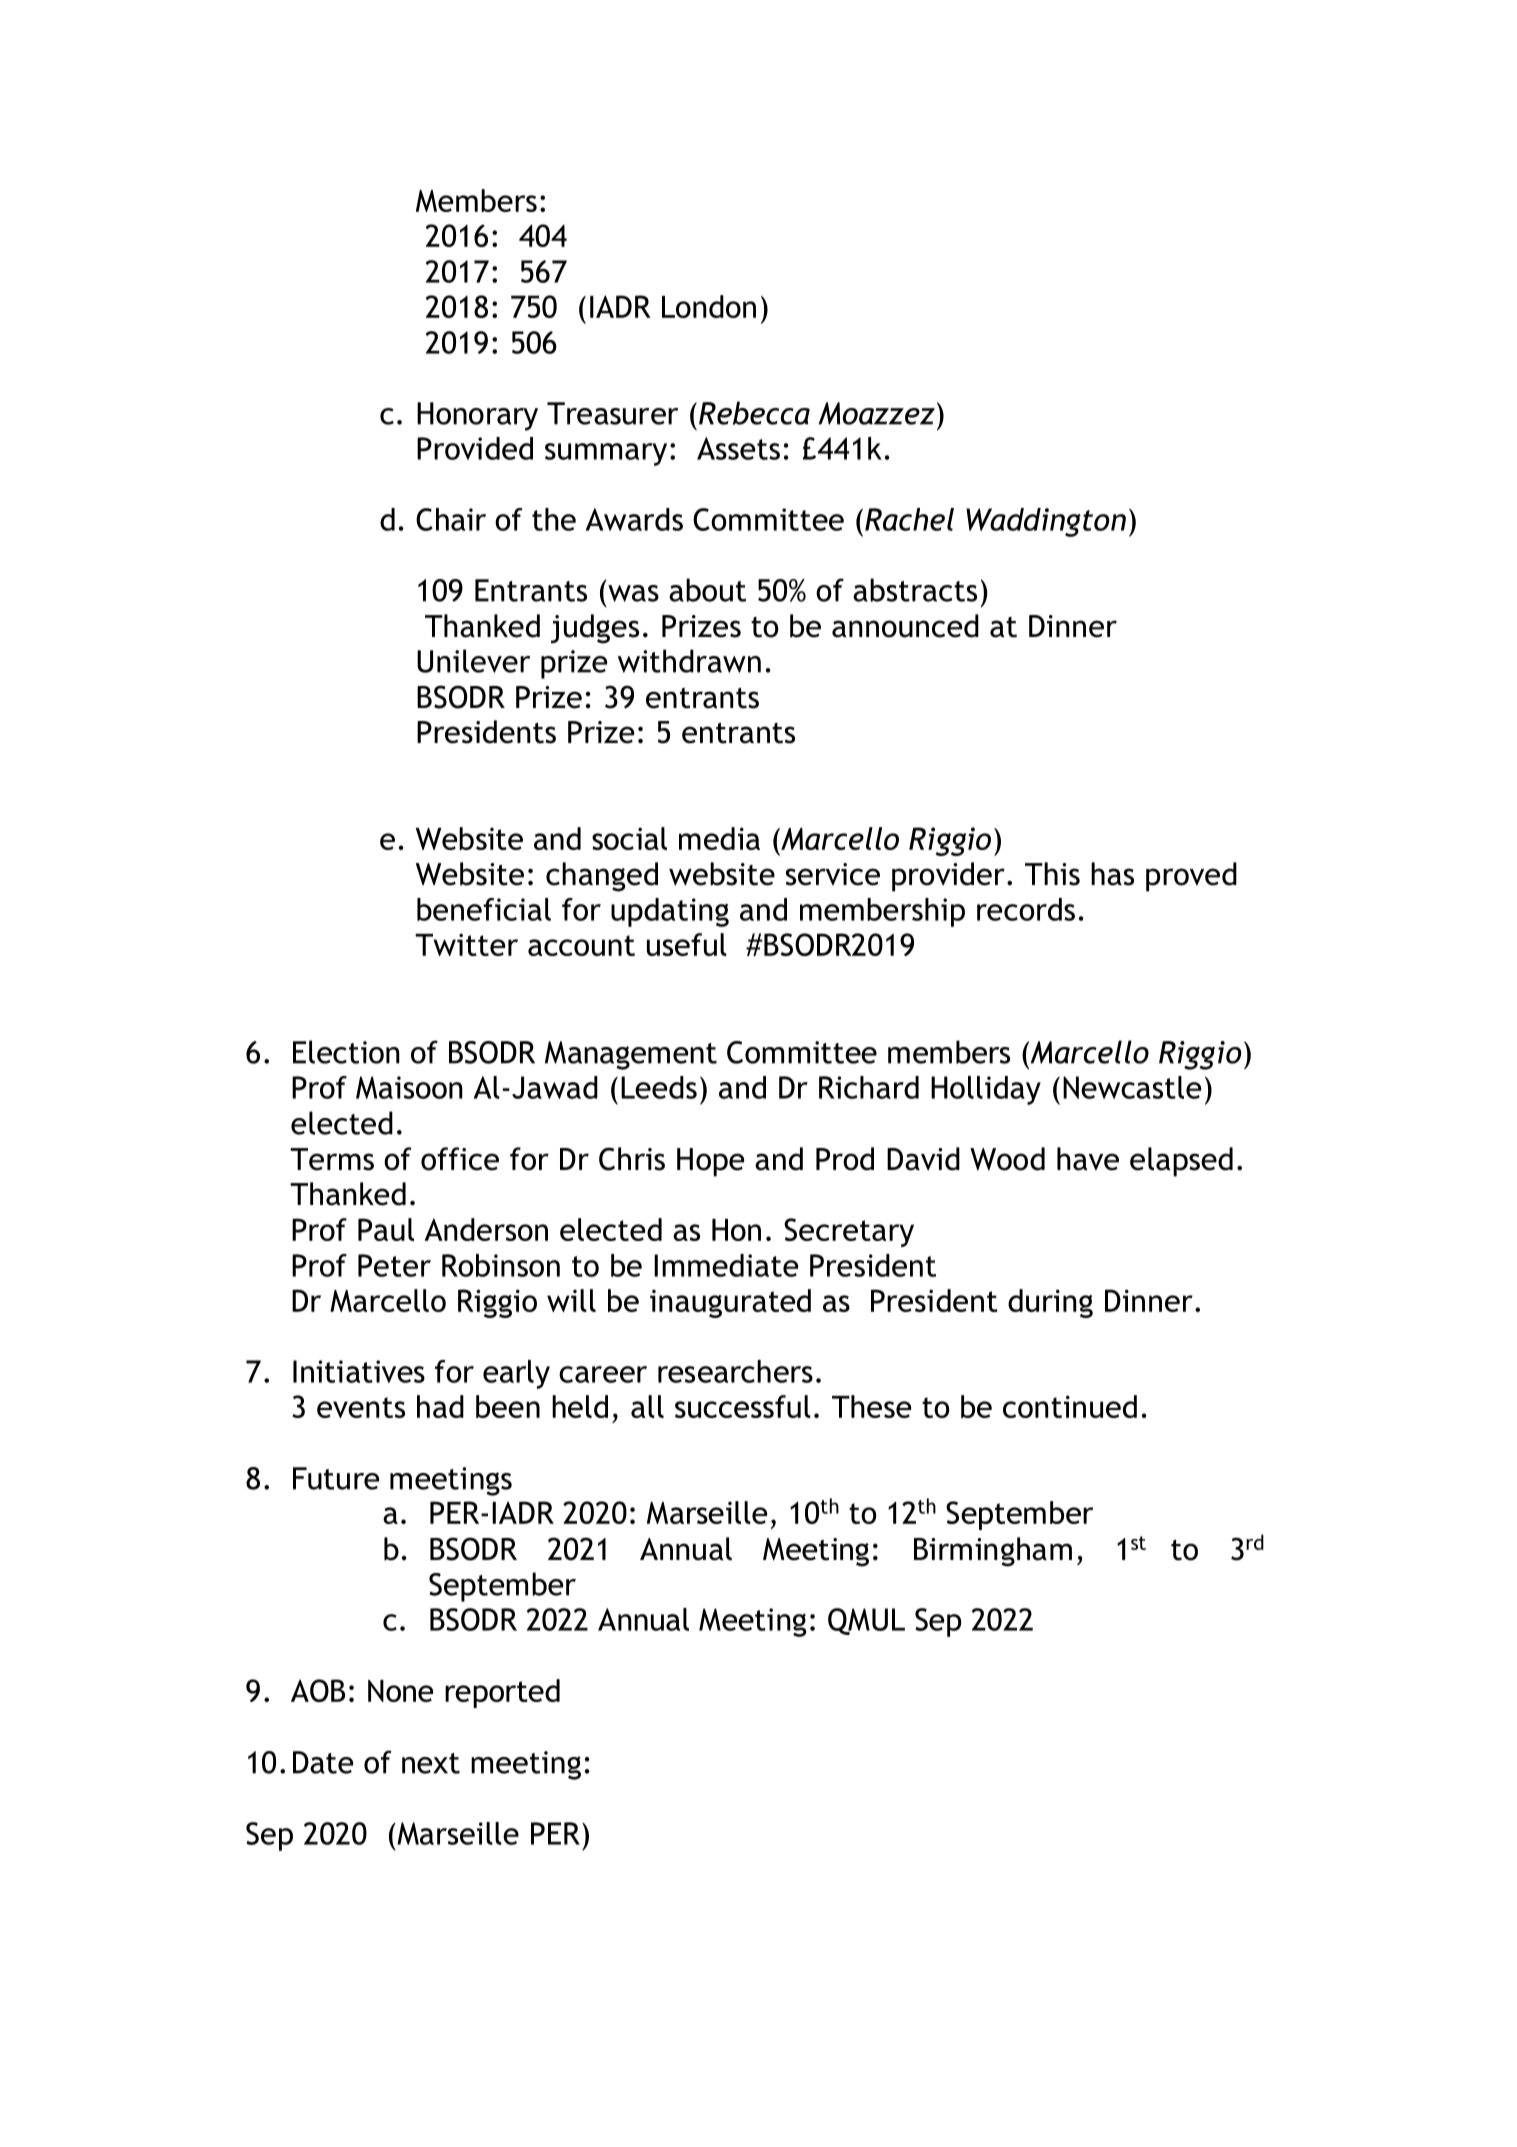 The image size is (1517, 2147). What do you see at coordinates (709, 306) in the page?
I see `London` at bounding box center [709, 306].
